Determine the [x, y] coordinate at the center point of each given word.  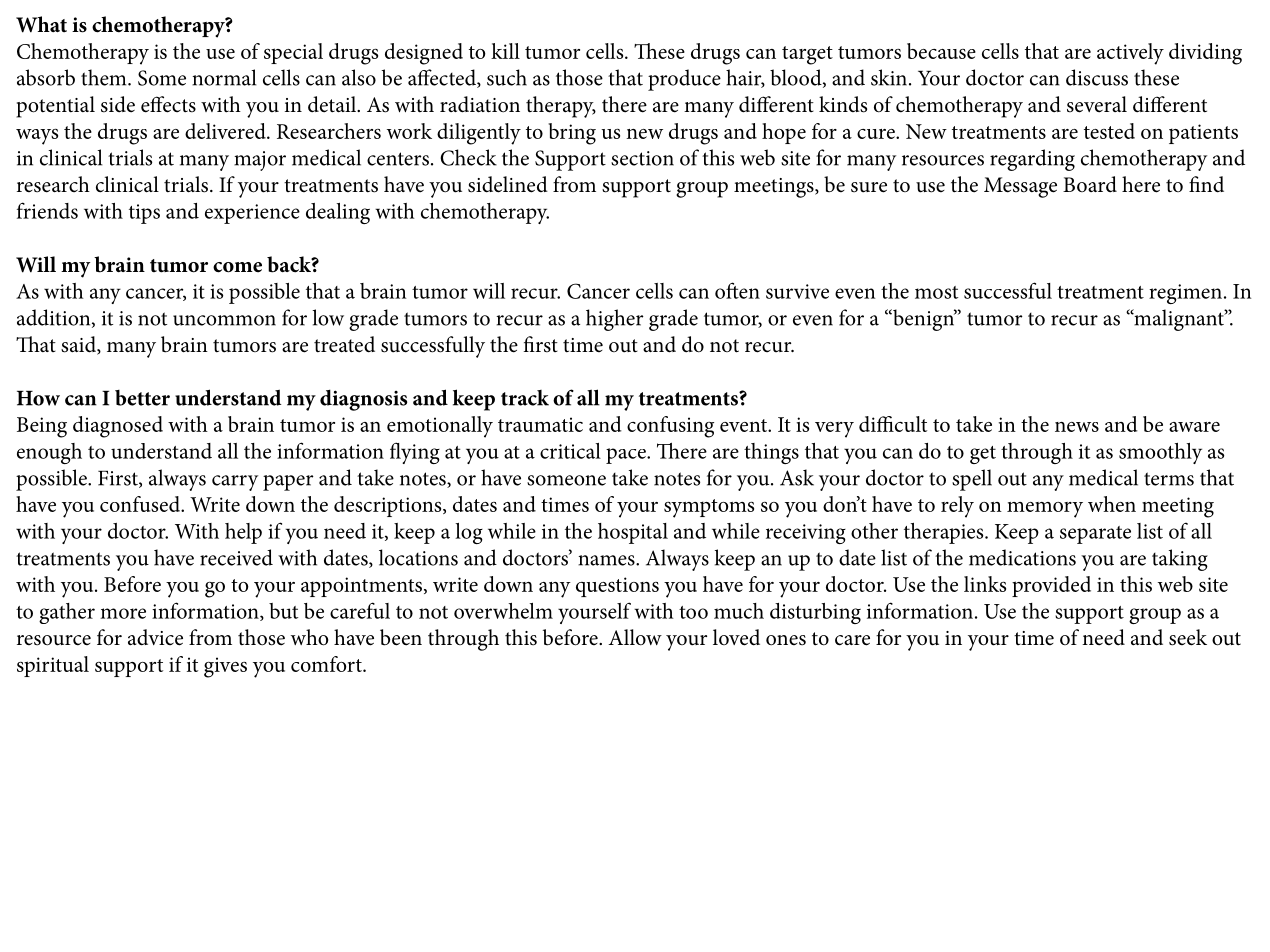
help [243, 533]
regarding [1032, 160]
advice [155, 637]
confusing [670, 427]
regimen [1185, 294]
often [737, 290]
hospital [633, 533]
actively [1130, 54]
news [1077, 427]
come [237, 267]
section [642, 158]
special [293, 53]
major [260, 161]
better [142, 398]
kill [505, 51]
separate [1095, 535]
